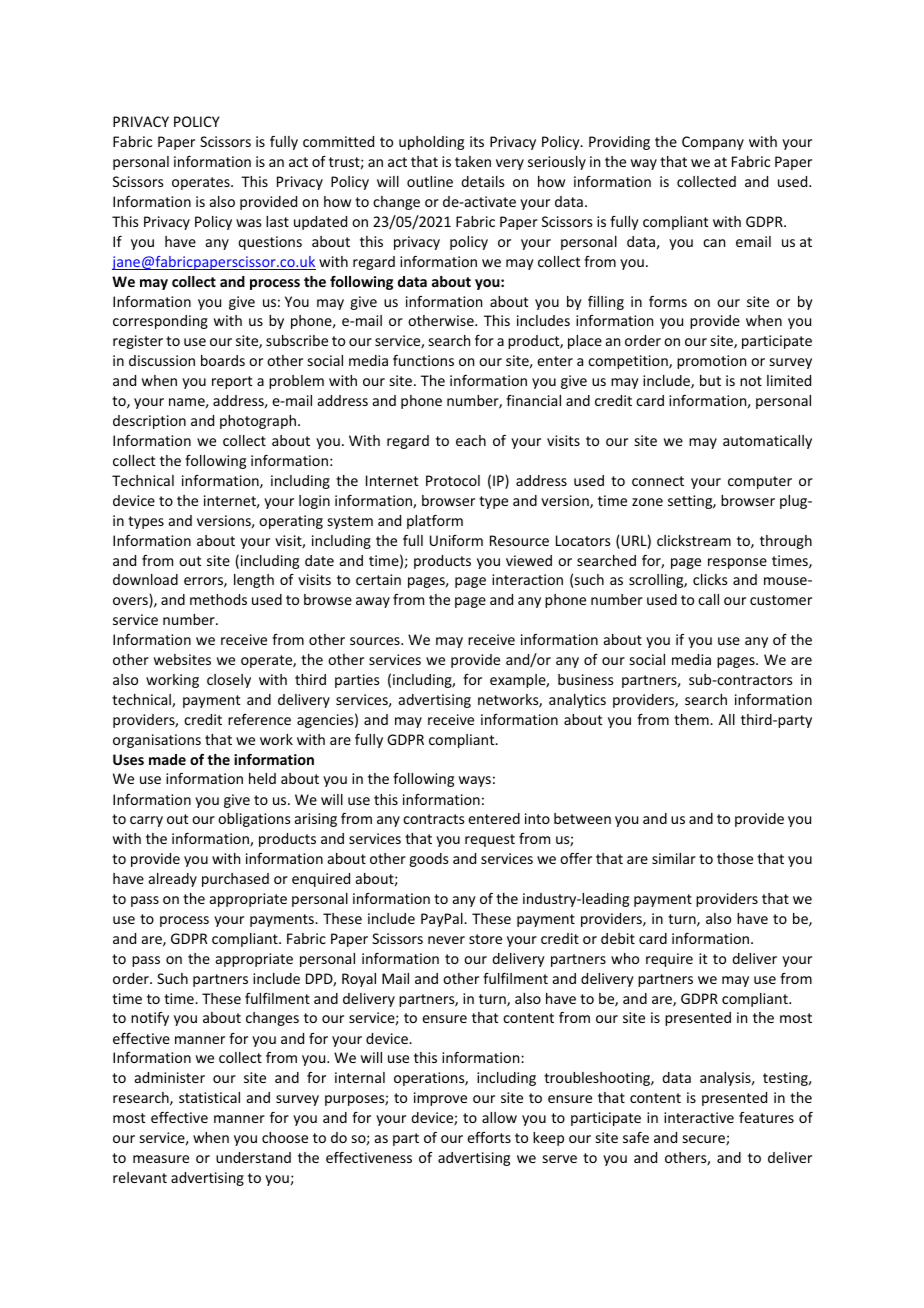 This screenshot has height=1308, width=924. Describe the element at coordinates (713, 143) in the screenshot. I see `Company` at that location.
